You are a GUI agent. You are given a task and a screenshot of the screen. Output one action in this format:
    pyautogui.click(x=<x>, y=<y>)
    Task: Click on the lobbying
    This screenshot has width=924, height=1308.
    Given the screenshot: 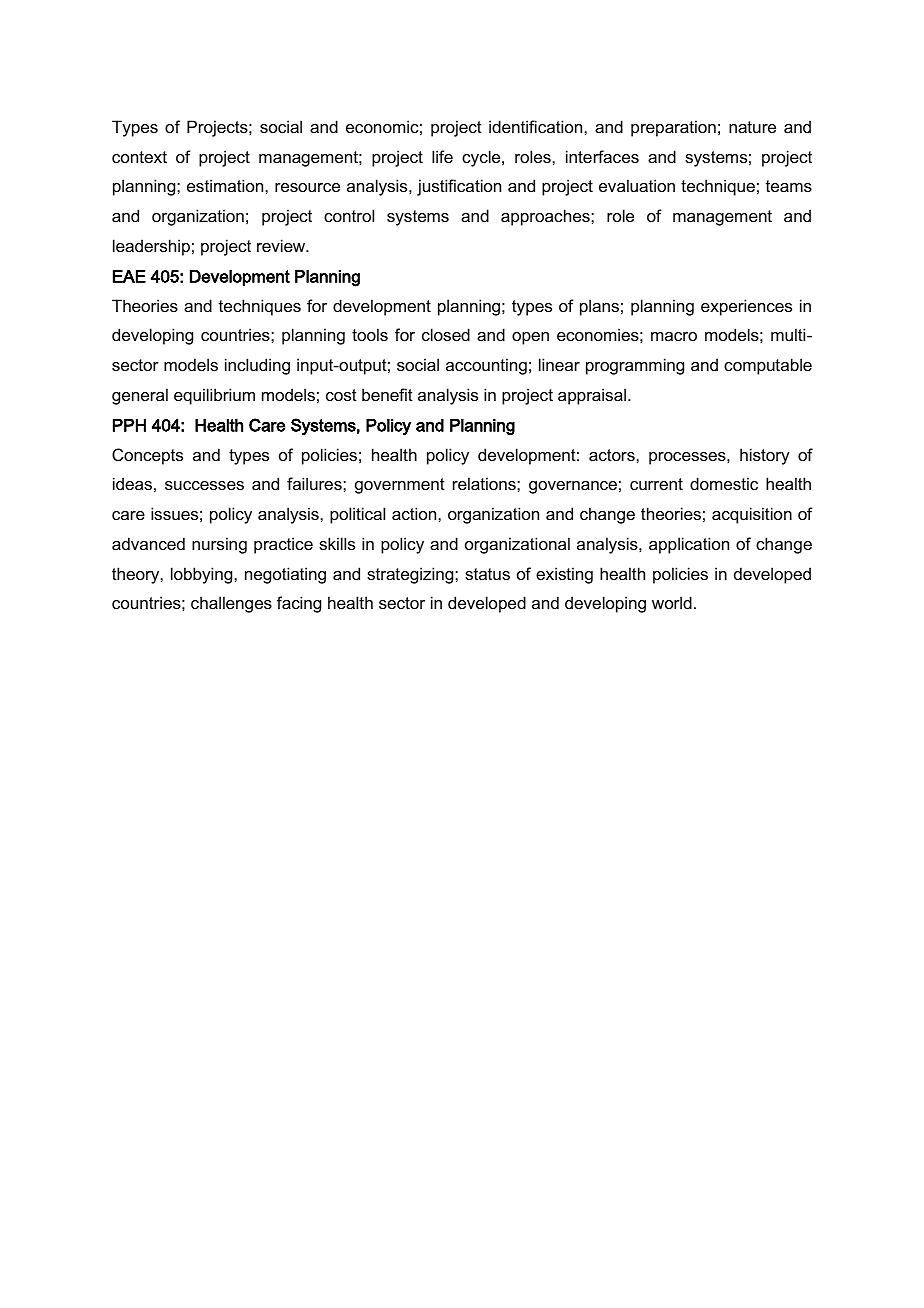 What is the action you would take?
    pyautogui.click(x=203, y=575)
